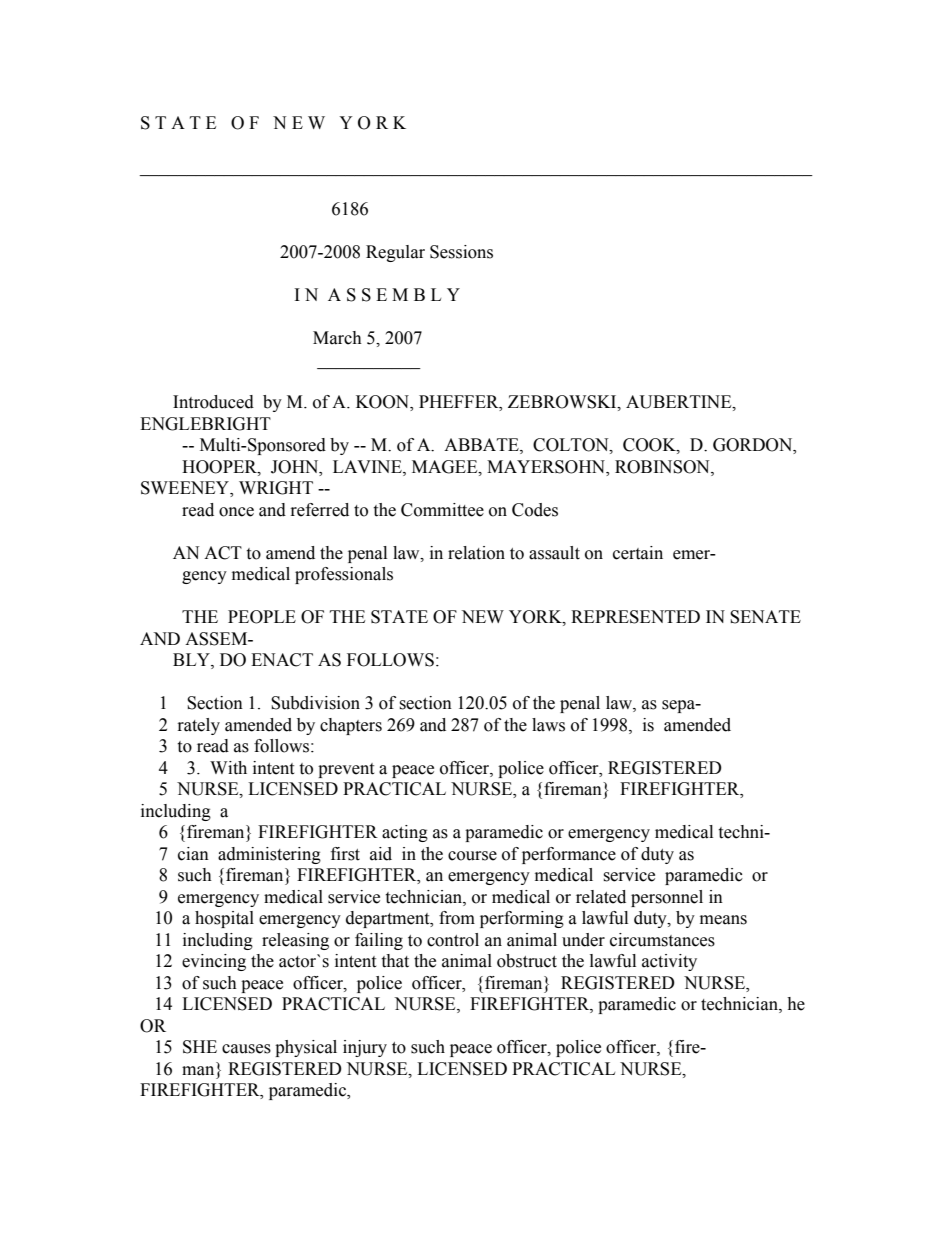 The image size is (952, 1233). I want to click on Regular, so click(395, 253).
